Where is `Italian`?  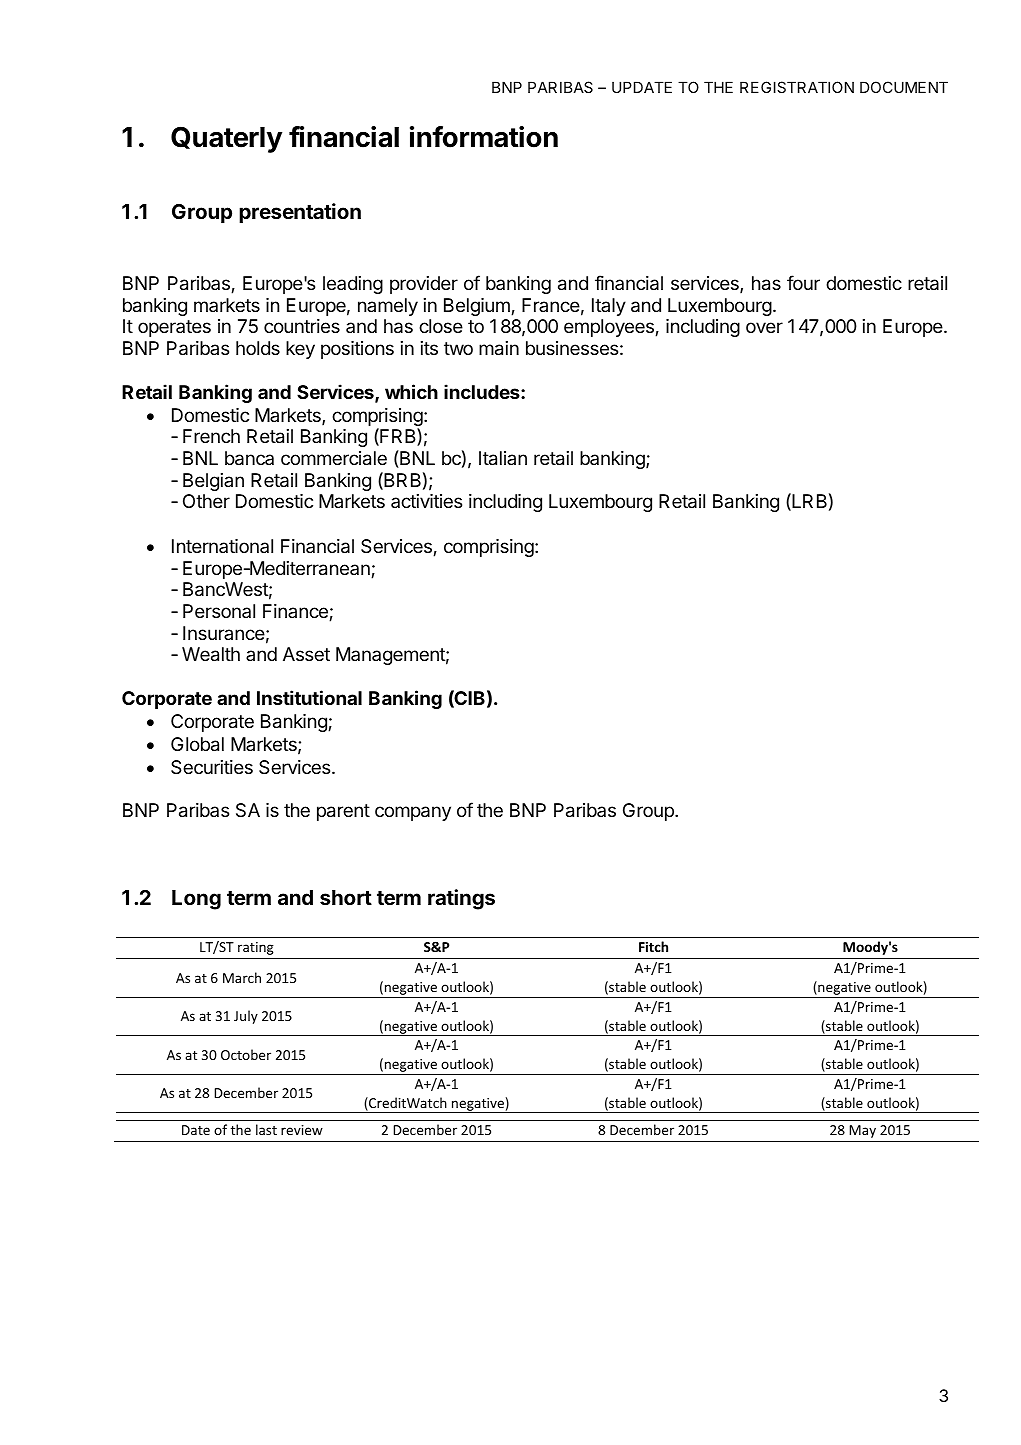
Italian is located at coordinates (503, 458).
